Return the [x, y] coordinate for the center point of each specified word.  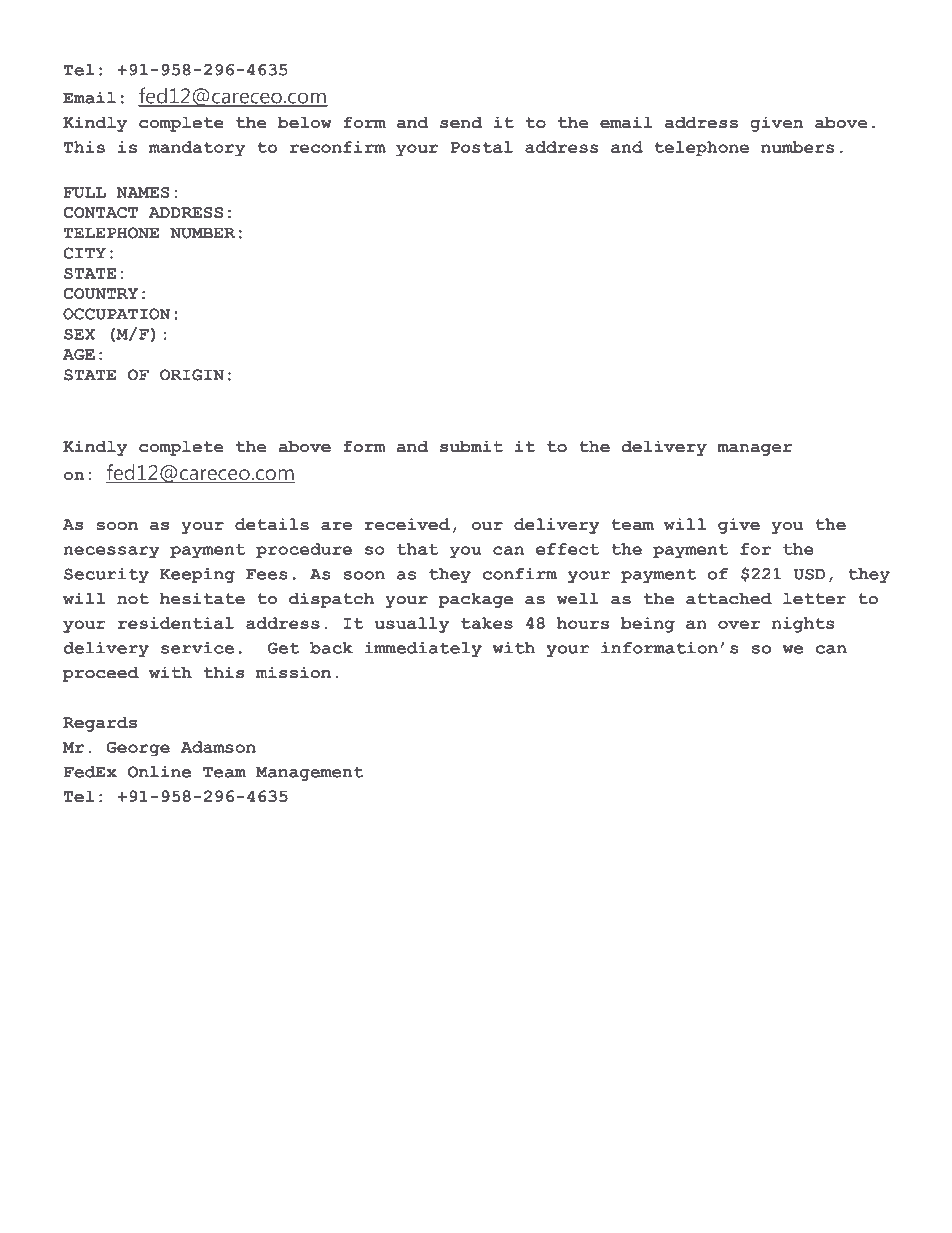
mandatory [197, 149]
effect [568, 549]
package [475, 600]
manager [755, 450]
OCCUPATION [117, 314]
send [461, 122]
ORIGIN [192, 375]
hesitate [202, 598]
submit [471, 446]
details [272, 524]
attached [729, 598]
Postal [481, 147]
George [138, 749]
